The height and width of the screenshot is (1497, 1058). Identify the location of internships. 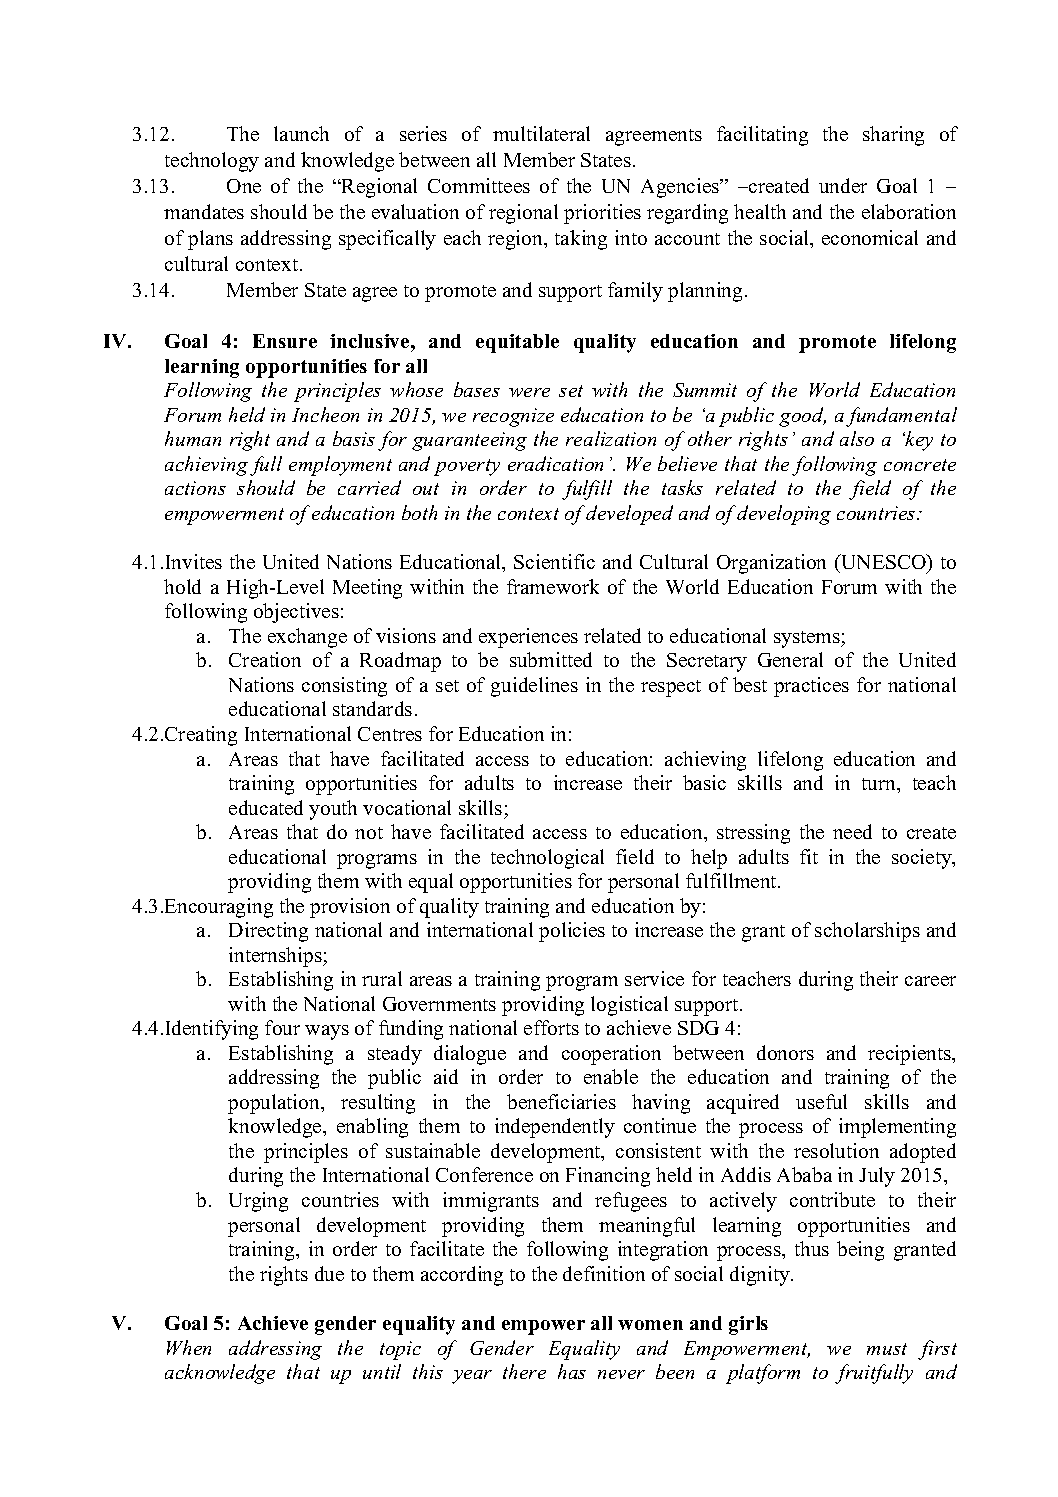
(276, 957).
